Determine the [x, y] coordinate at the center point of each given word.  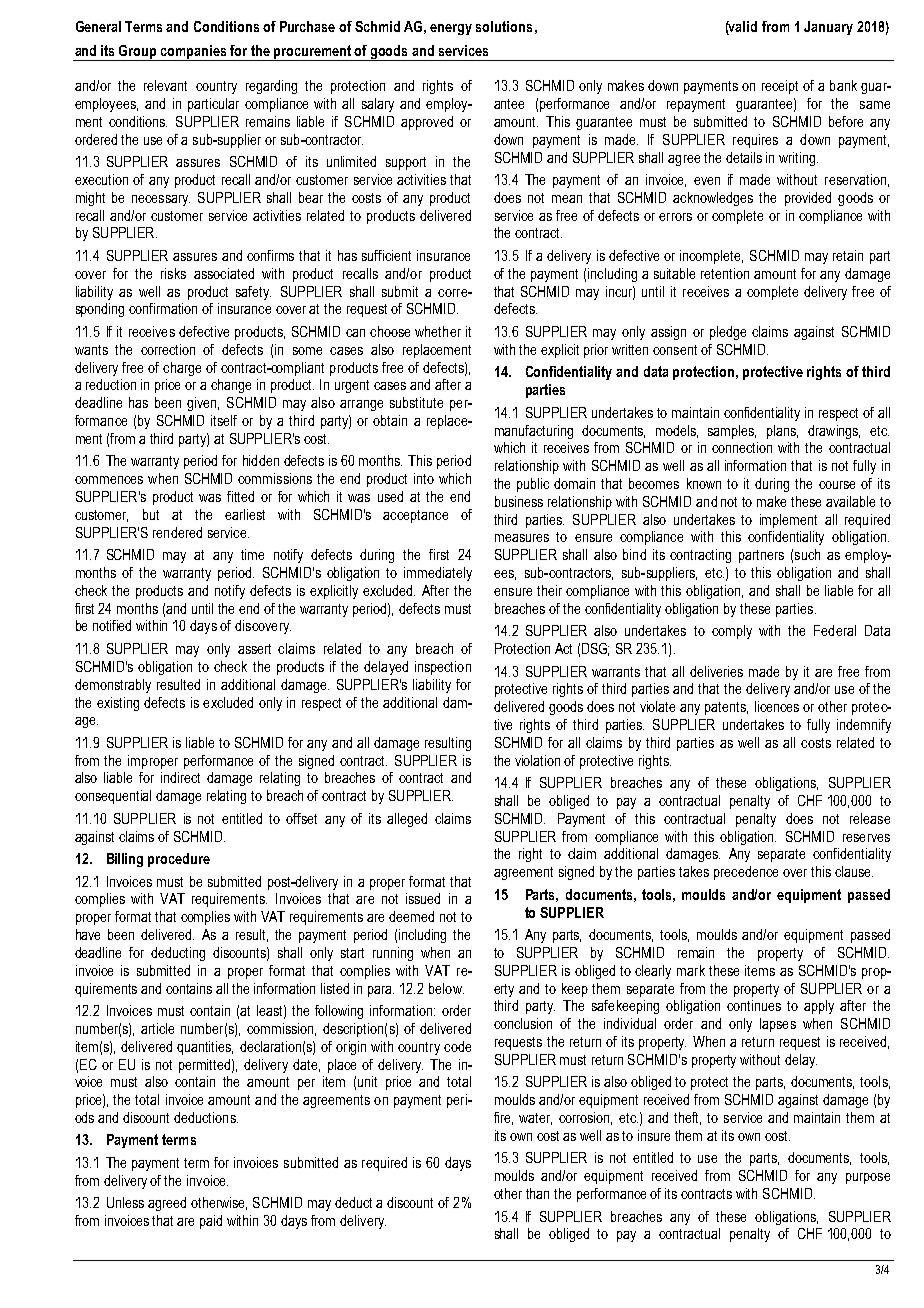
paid [211, 1222]
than [537, 1193]
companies [194, 53]
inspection [443, 668]
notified [112, 625]
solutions [504, 26]
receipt [780, 87]
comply [732, 632]
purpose [868, 1178]
